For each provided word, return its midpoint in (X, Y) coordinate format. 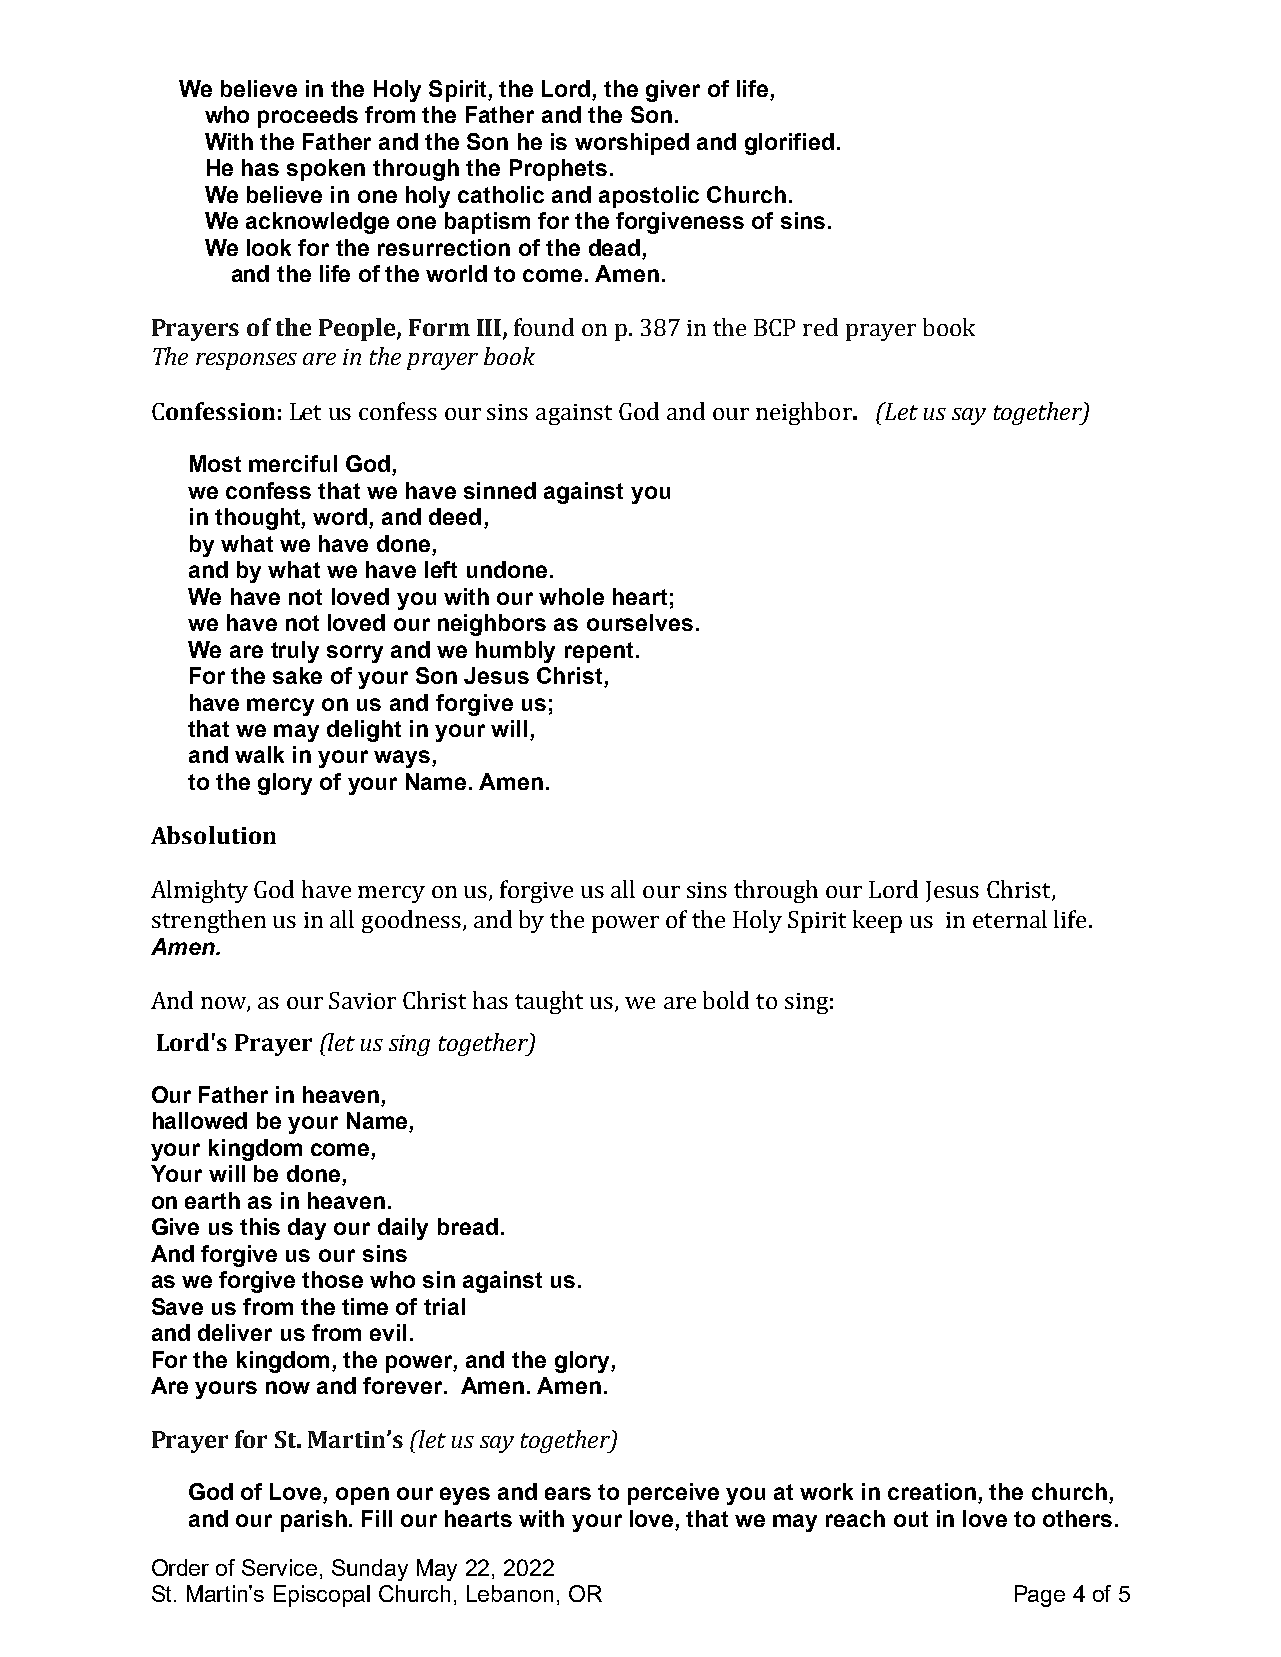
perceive (673, 1494)
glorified (789, 144)
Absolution (213, 835)
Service (279, 1567)
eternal (1010, 919)
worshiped (632, 144)
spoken (326, 170)
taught (549, 1002)
